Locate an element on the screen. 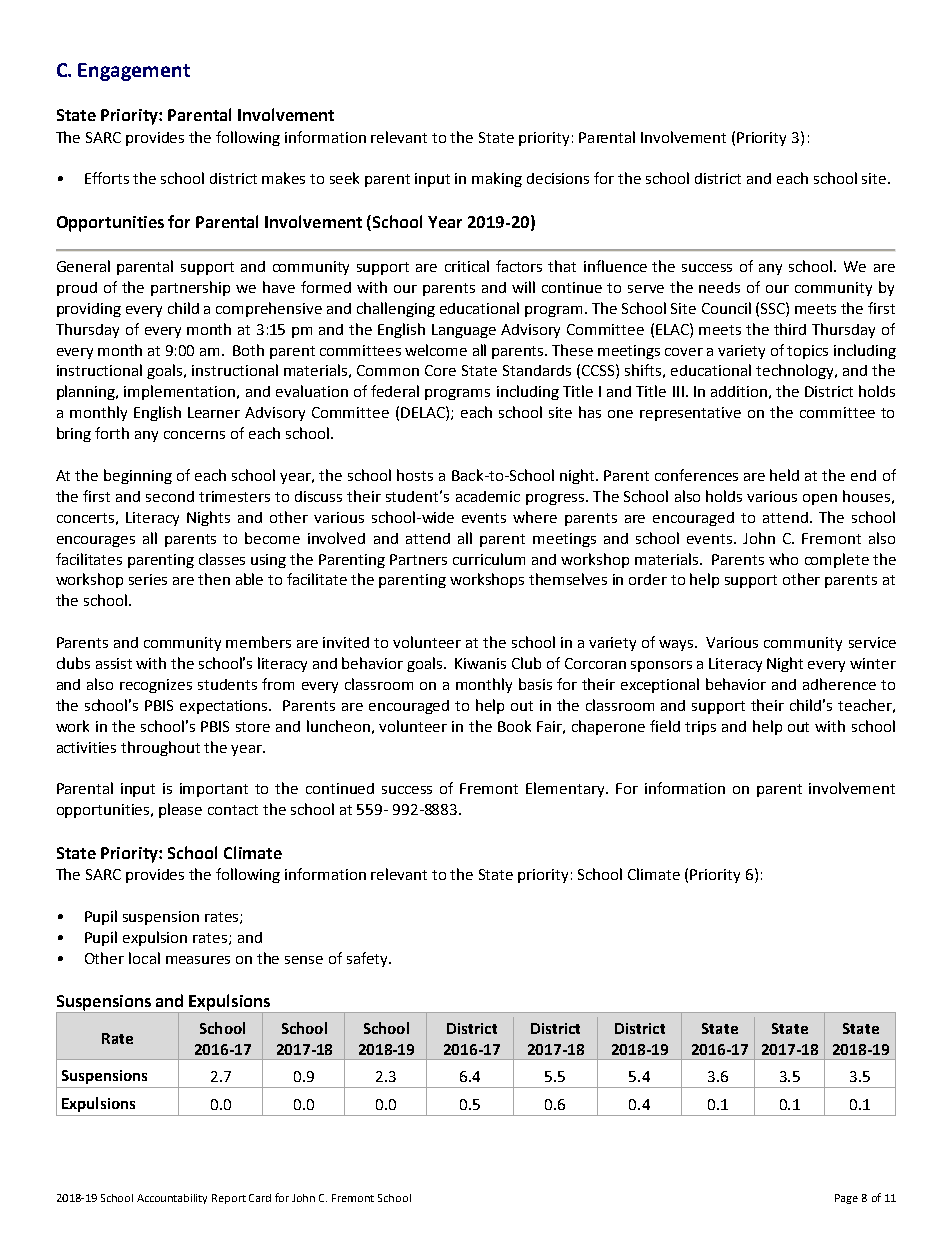 The width and height of the screenshot is (952, 1233). making is located at coordinates (497, 179).
